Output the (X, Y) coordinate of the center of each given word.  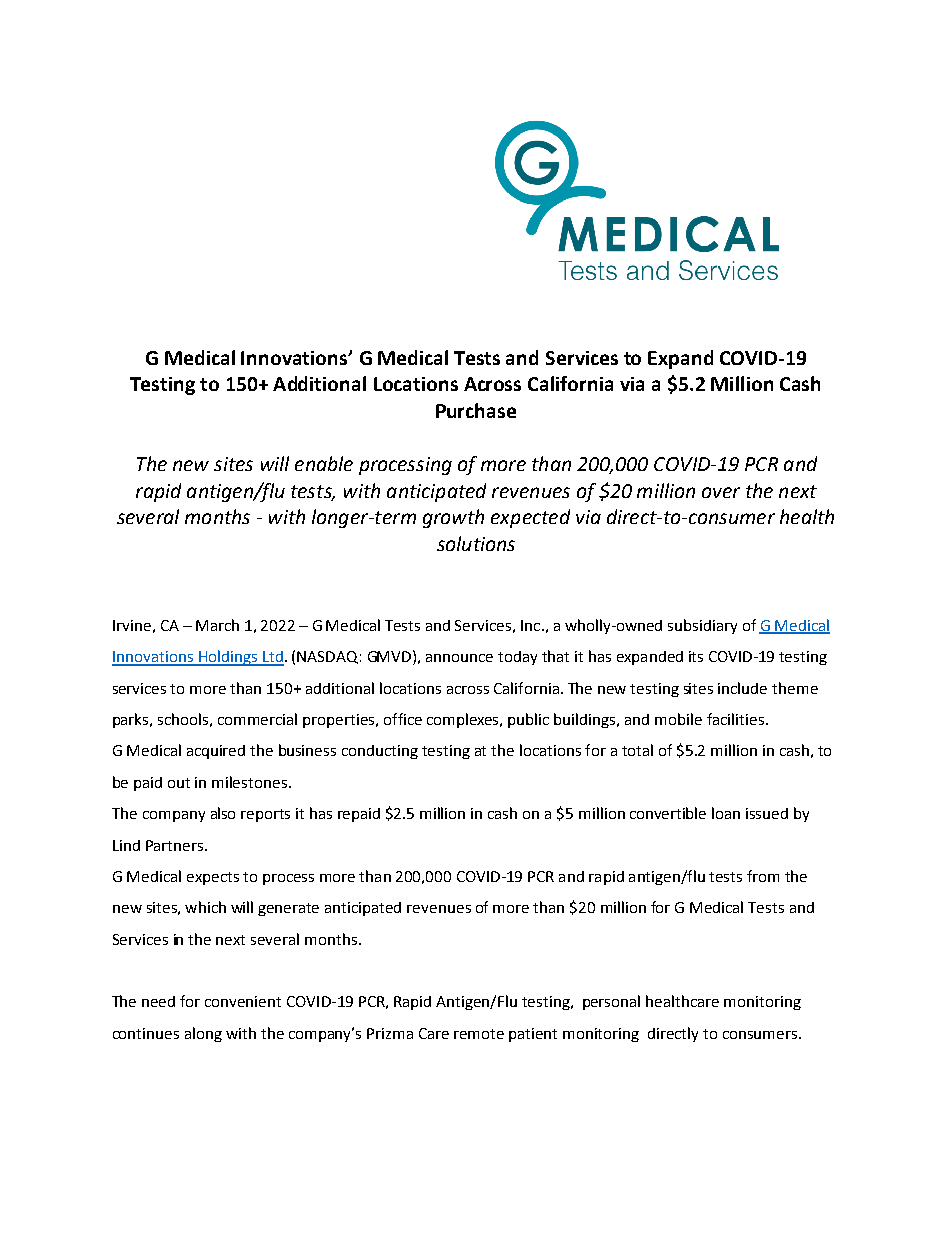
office (403, 719)
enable (324, 463)
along (203, 1034)
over (721, 492)
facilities (735, 719)
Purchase (476, 410)
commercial (257, 719)
